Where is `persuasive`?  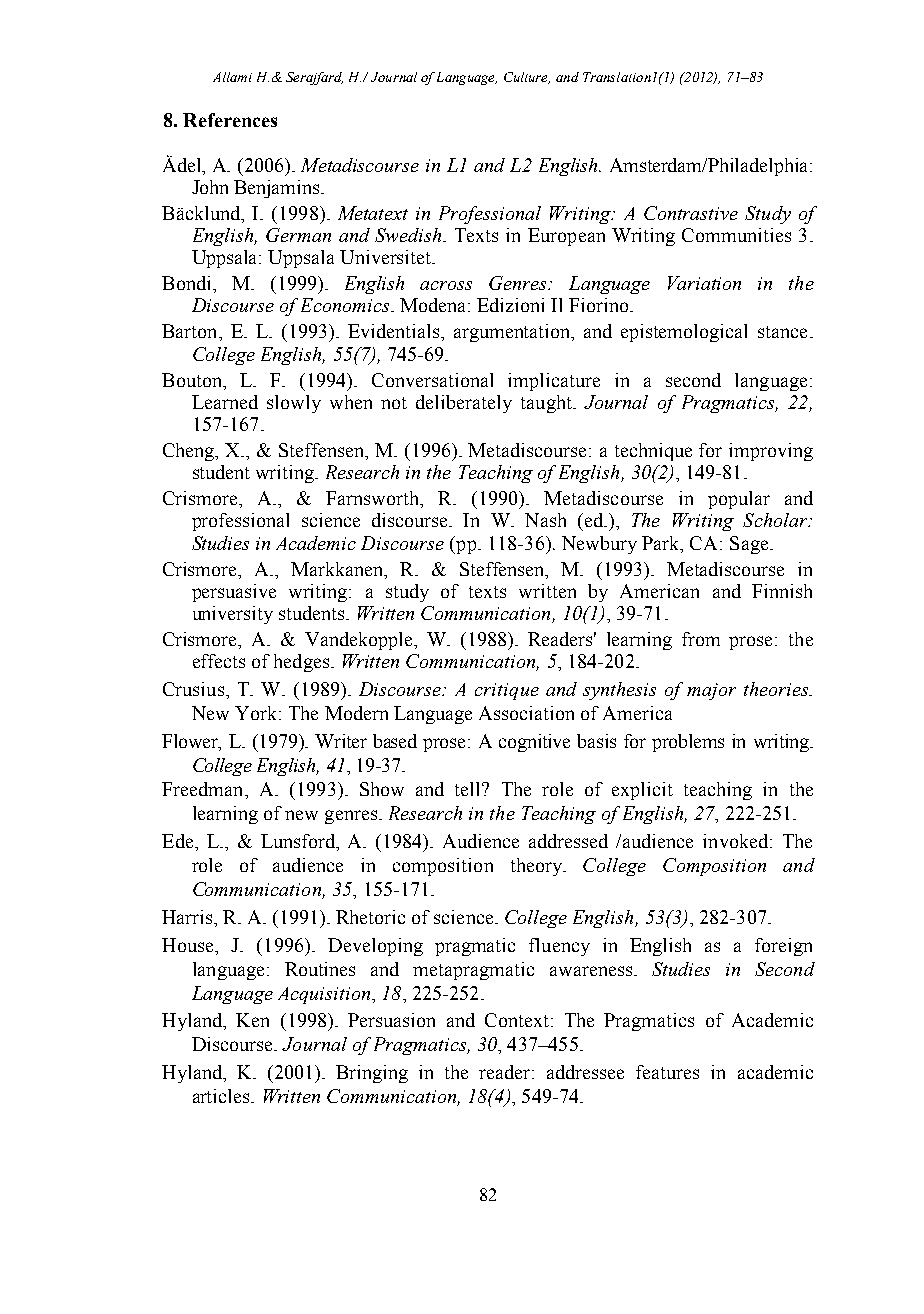 persuasive is located at coordinates (234, 593).
